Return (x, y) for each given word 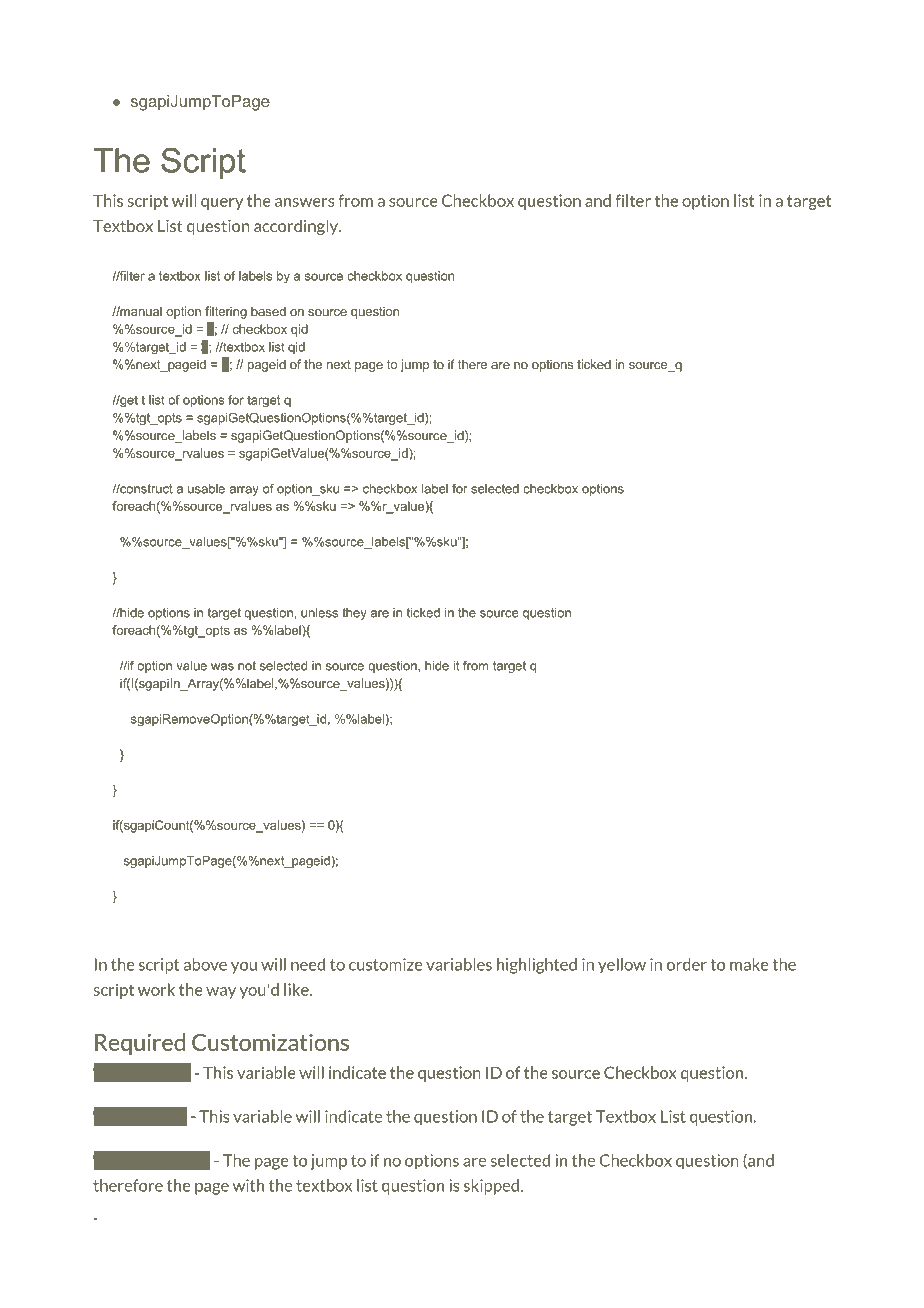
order (687, 964)
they (354, 614)
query (222, 204)
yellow (622, 966)
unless (319, 613)
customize (386, 964)
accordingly (297, 227)
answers (305, 202)
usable (206, 489)
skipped (491, 1187)
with (248, 1185)
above (205, 964)
